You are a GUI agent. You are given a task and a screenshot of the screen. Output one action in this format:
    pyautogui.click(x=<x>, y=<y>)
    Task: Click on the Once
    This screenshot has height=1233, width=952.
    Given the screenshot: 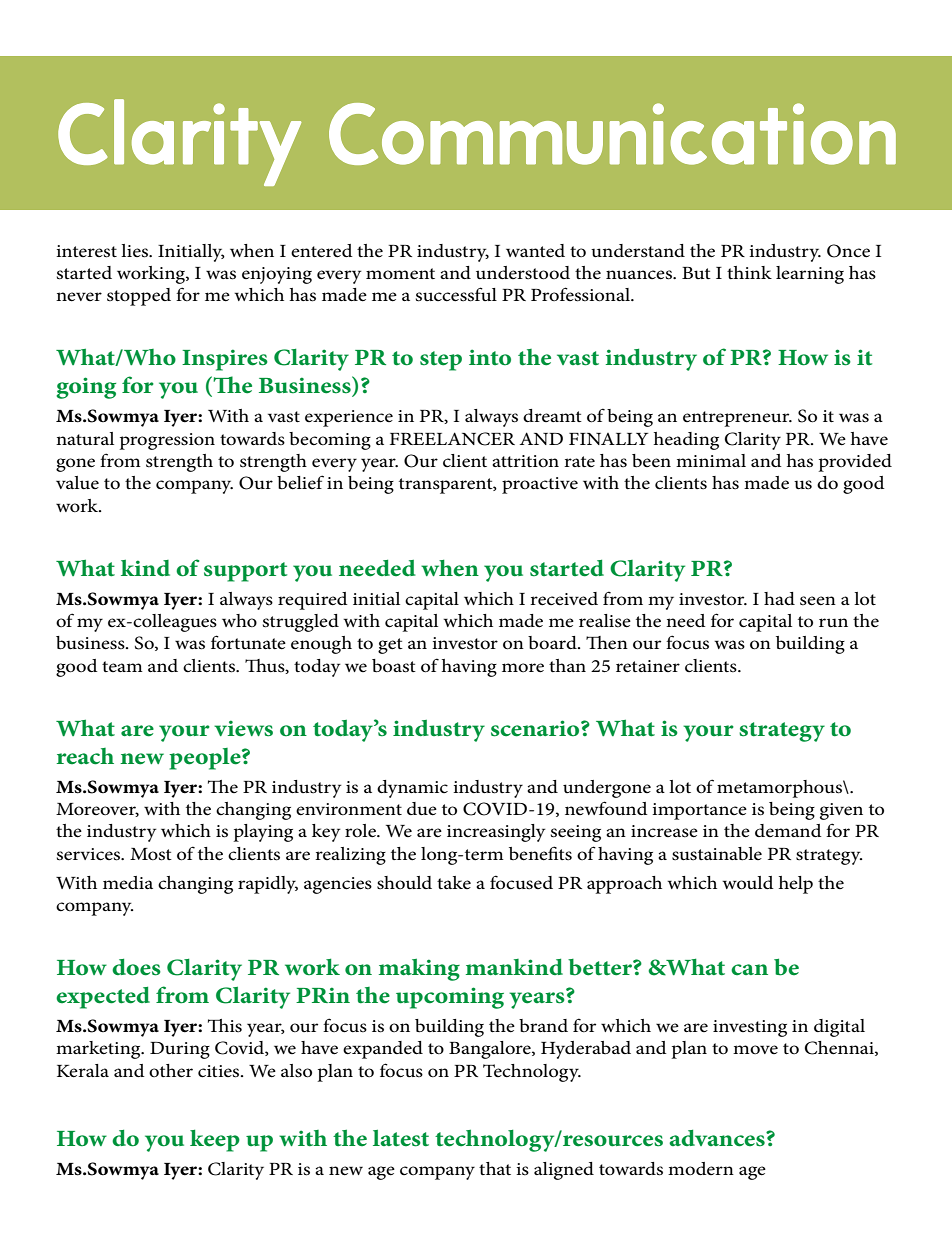 What is the action you would take?
    pyautogui.click(x=848, y=251)
